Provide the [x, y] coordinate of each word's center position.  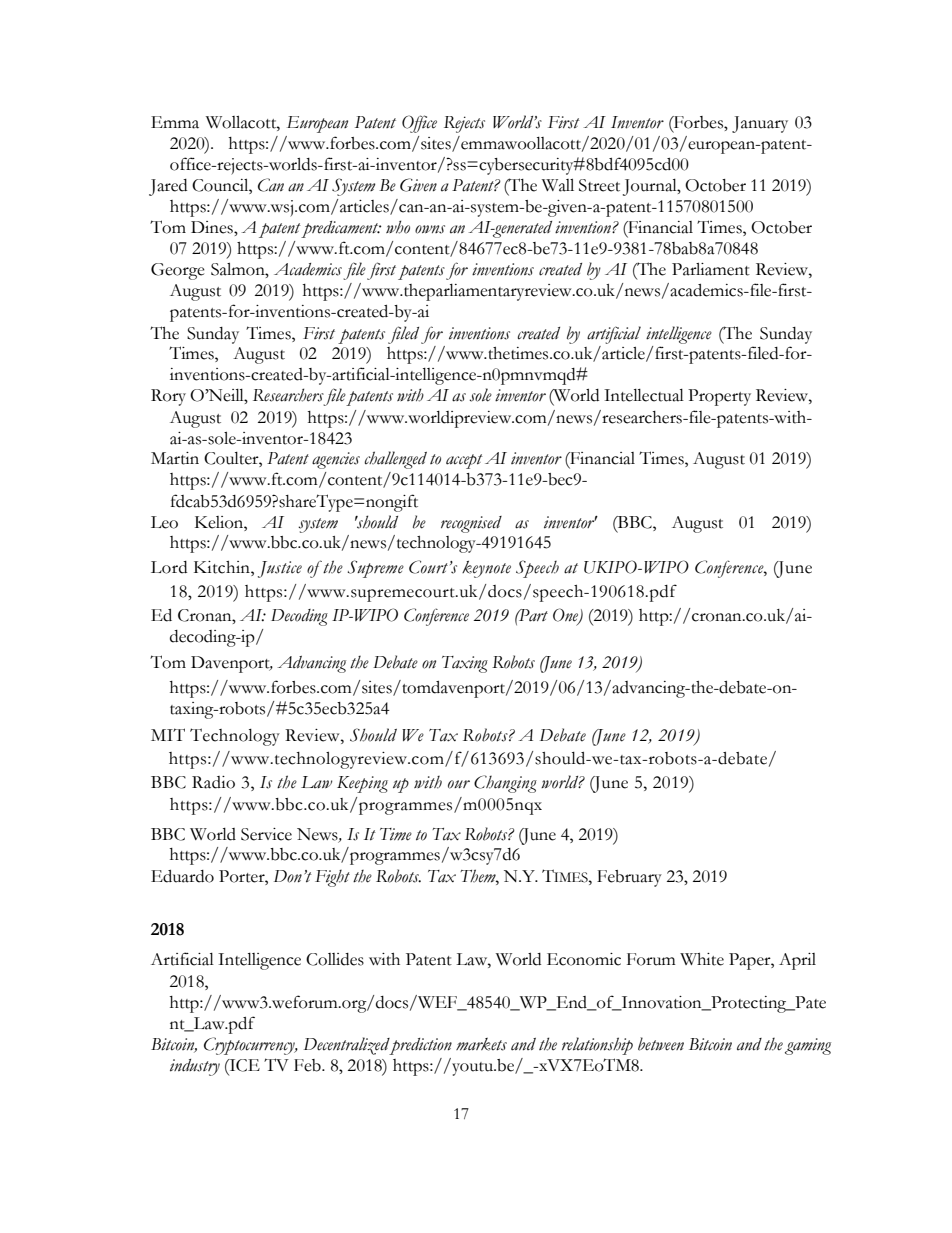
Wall [558, 185]
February [629, 878]
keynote [486, 569]
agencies [336, 460]
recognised [471, 524]
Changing [505, 784]
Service [266, 834]
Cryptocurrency [250, 1046]
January [760, 124]
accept [464, 461]
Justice [280, 569]
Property [719, 397]
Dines [213, 227]
